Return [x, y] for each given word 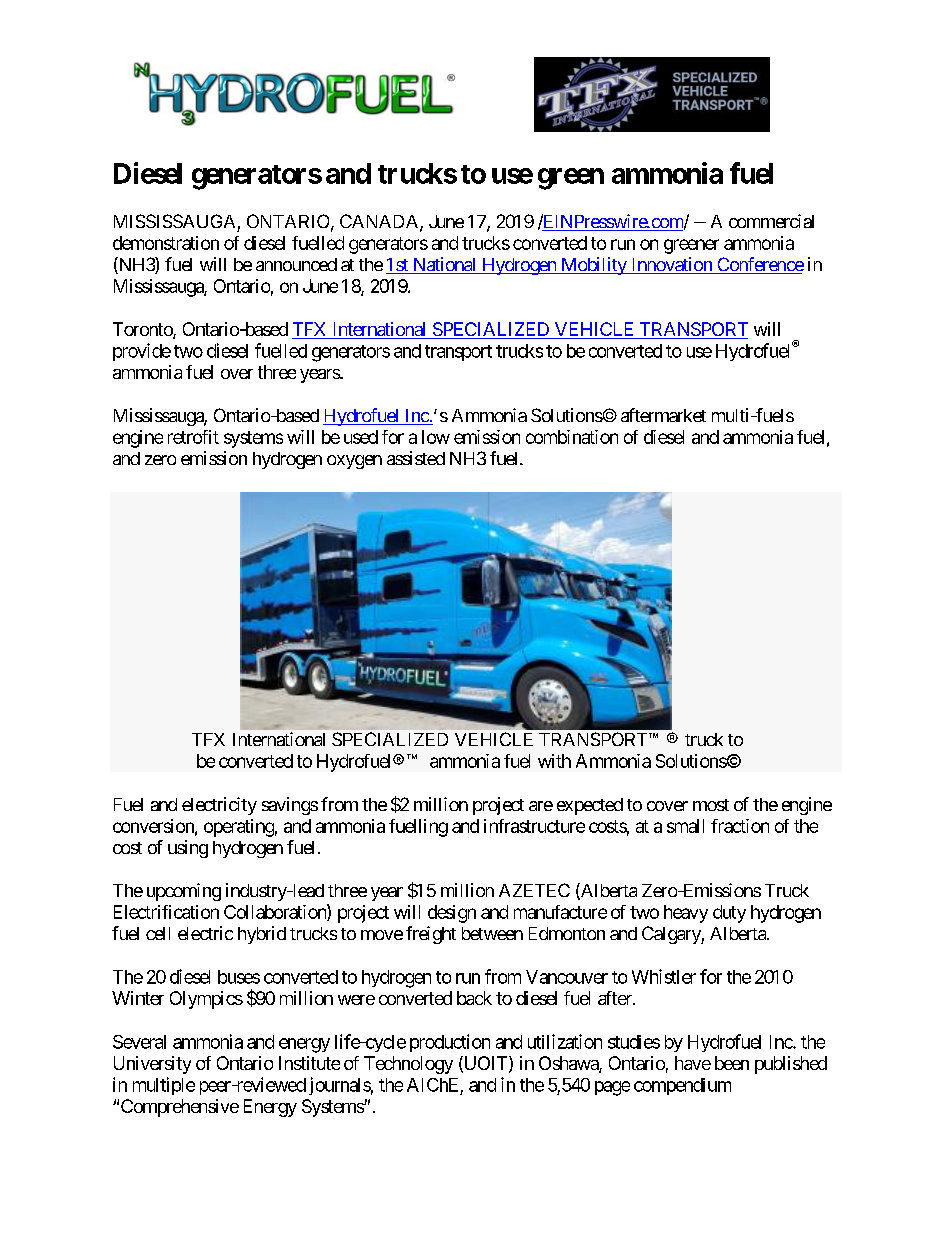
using [188, 849]
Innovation [671, 265]
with [554, 761]
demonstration [166, 243]
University [152, 1065]
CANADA [380, 222]
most [711, 805]
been [732, 1063]
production [450, 1043]
